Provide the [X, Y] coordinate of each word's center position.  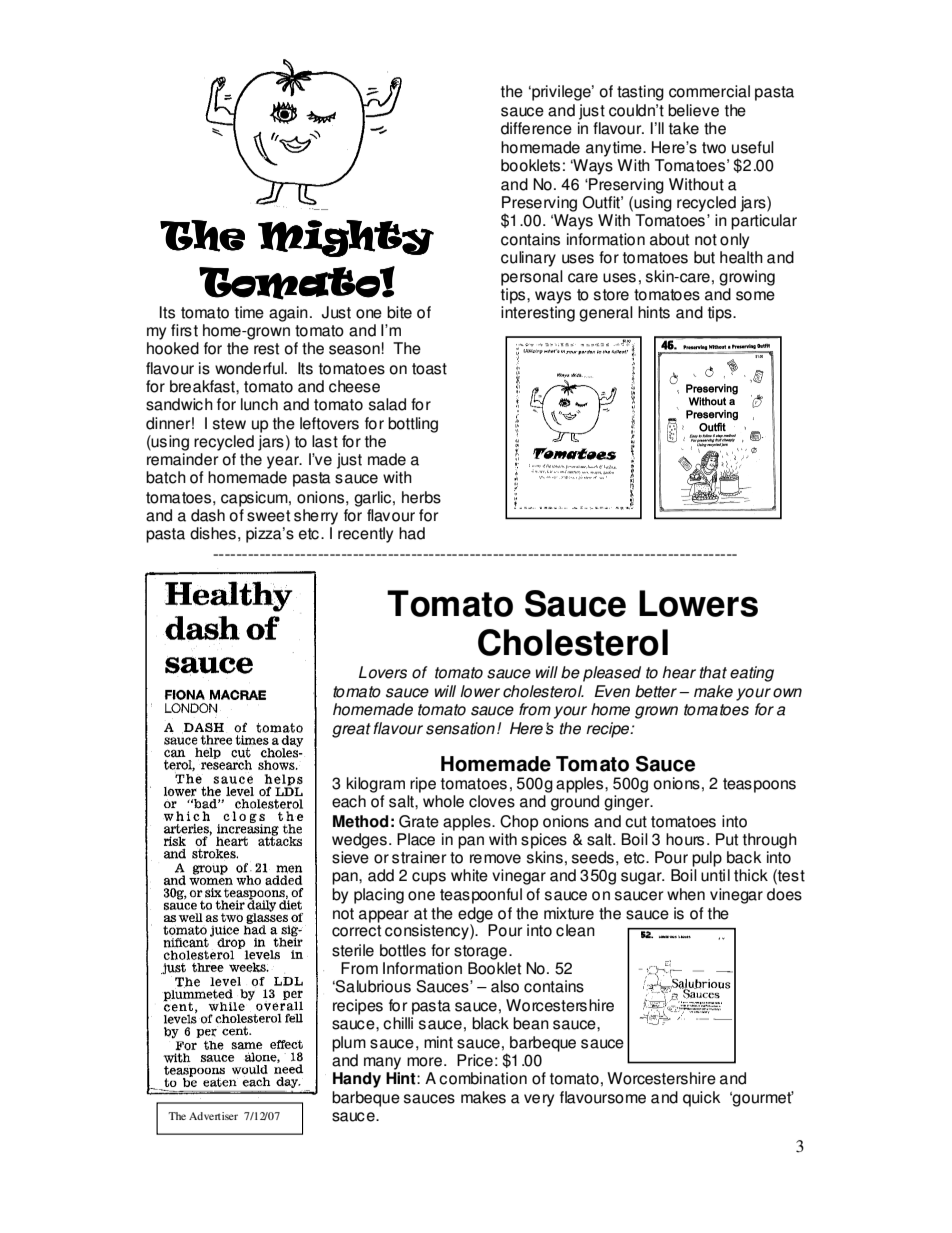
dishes [213, 533]
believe [693, 110]
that [713, 672]
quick [702, 1099]
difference [536, 128]
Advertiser [213, 1116]
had [412, 533]
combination [483, 1078]
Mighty [346, 238]
